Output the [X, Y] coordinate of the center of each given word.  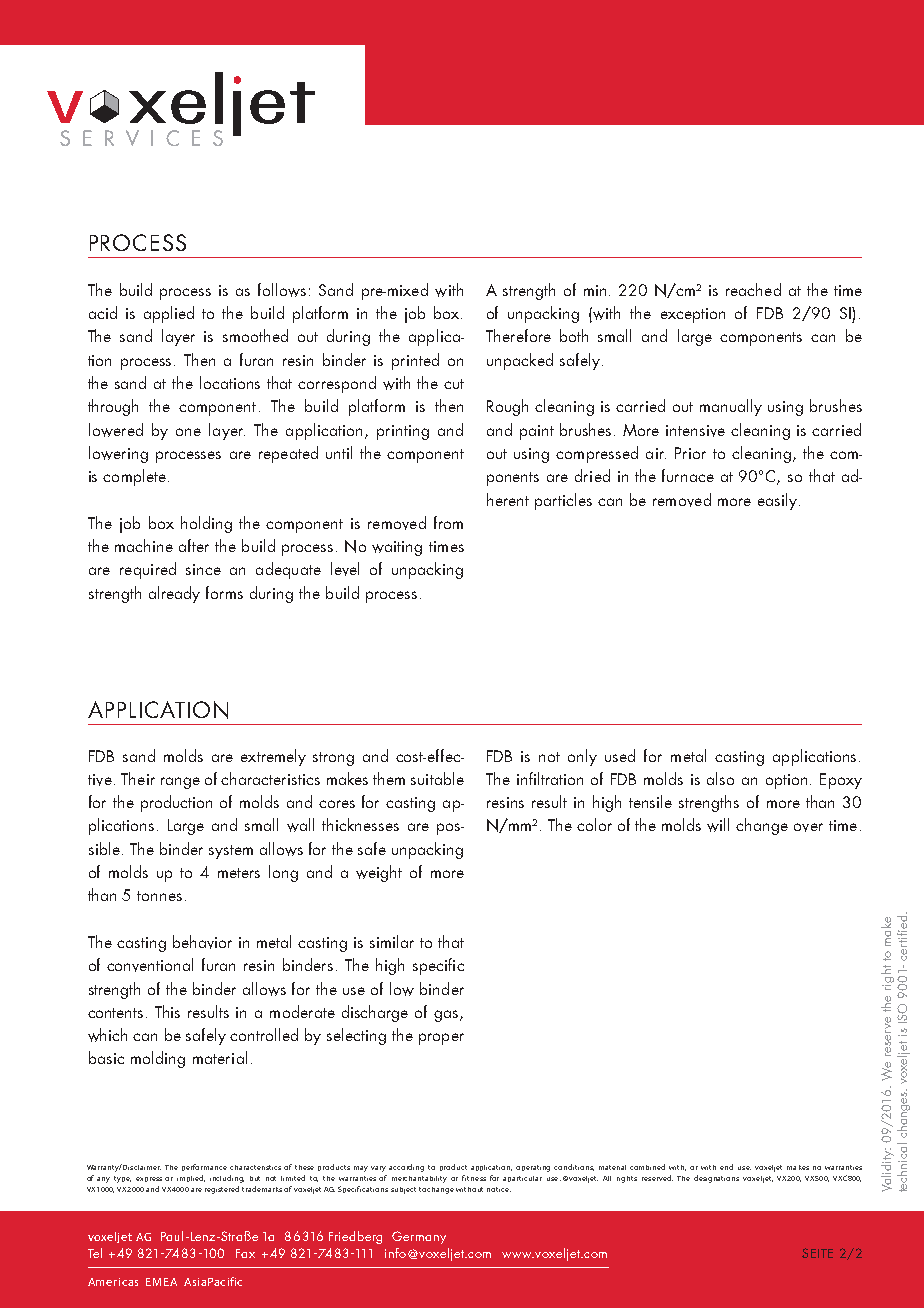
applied [169, 314]
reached [753, 289]
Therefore [518, 335]
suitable [437, 778]
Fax [245, 1253]
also [720, 778]
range [180, 783]
